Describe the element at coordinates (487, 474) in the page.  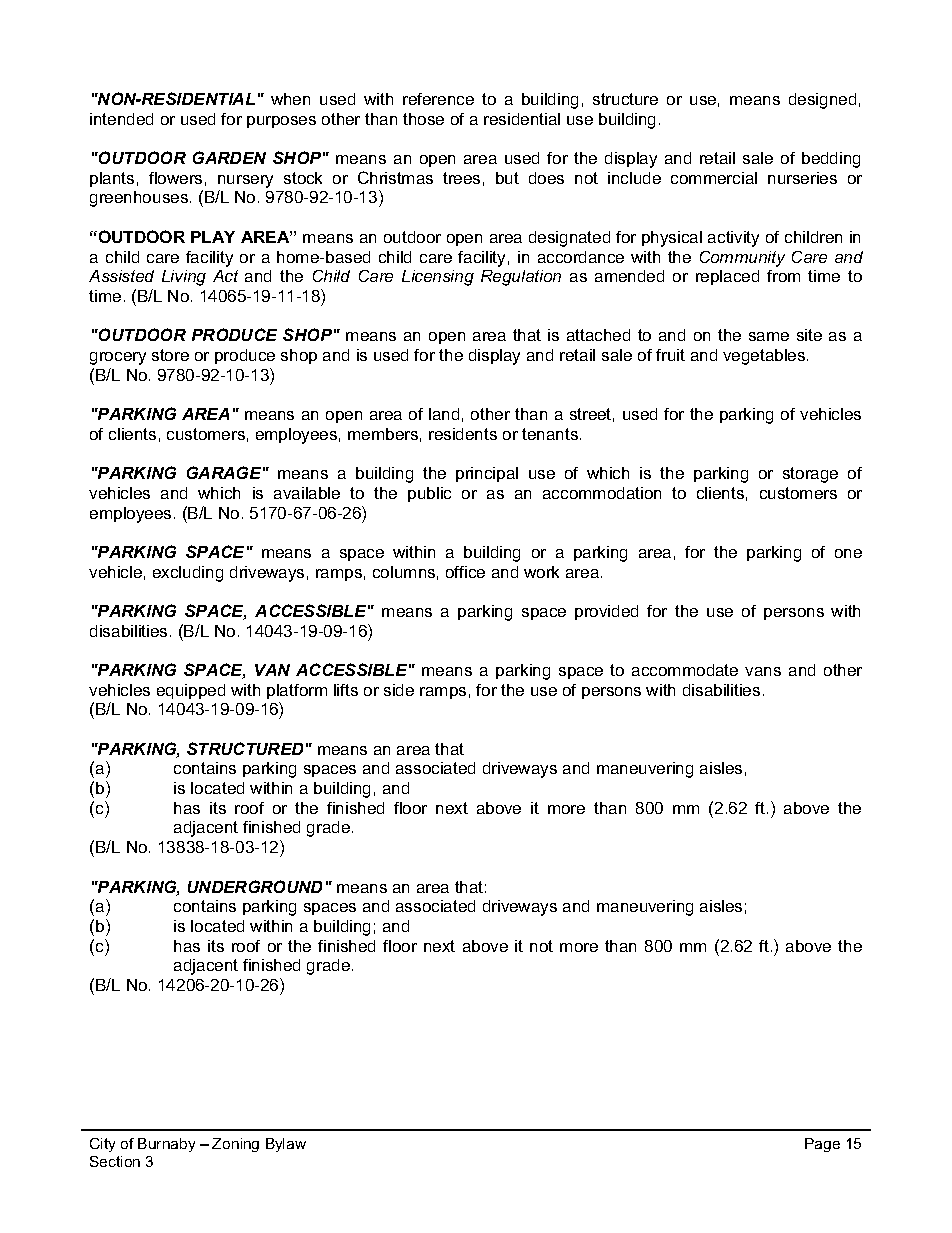
I see `principal` at that location.
